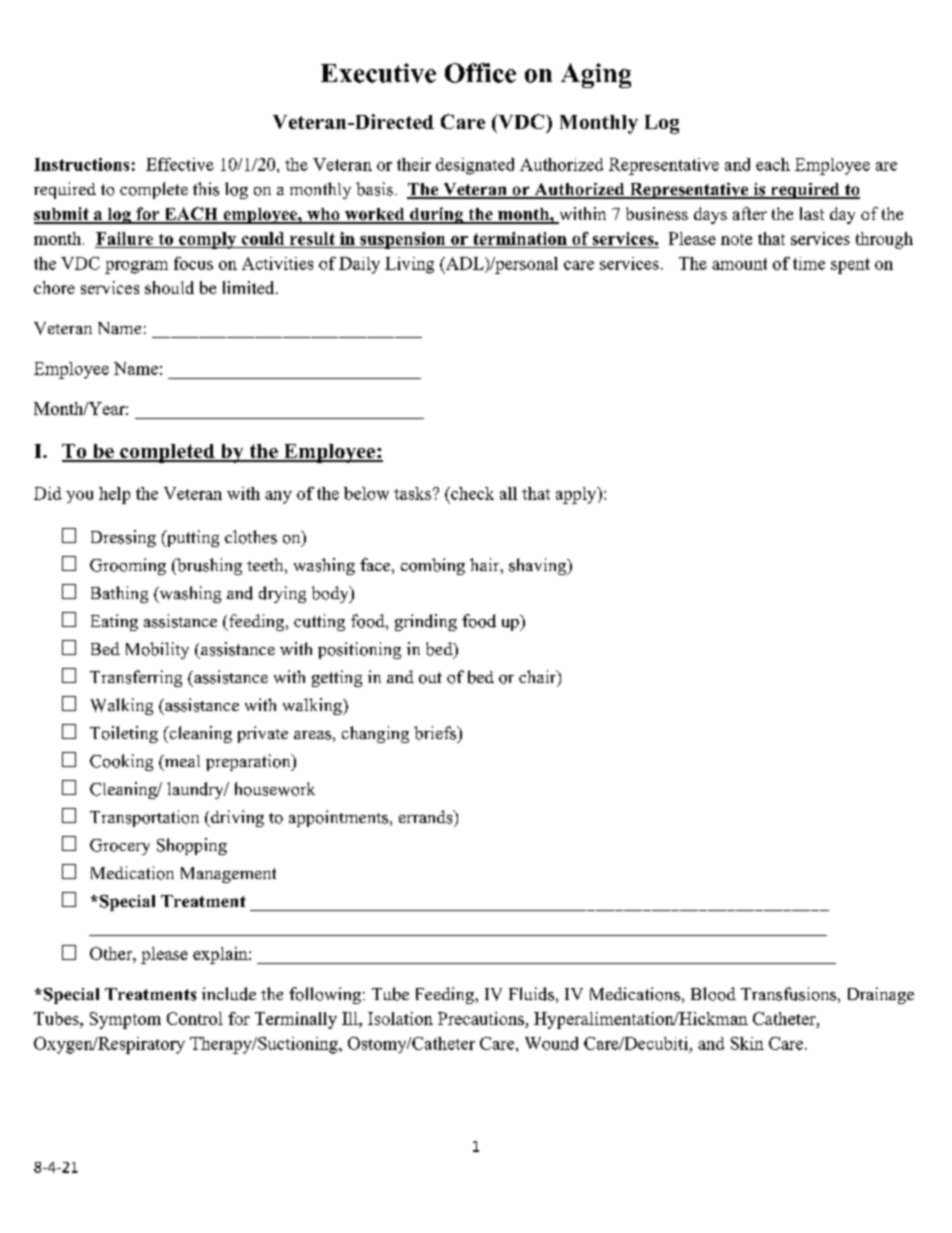 This image has height=1233, width=952. I want to click on help, so click(114, 495).
